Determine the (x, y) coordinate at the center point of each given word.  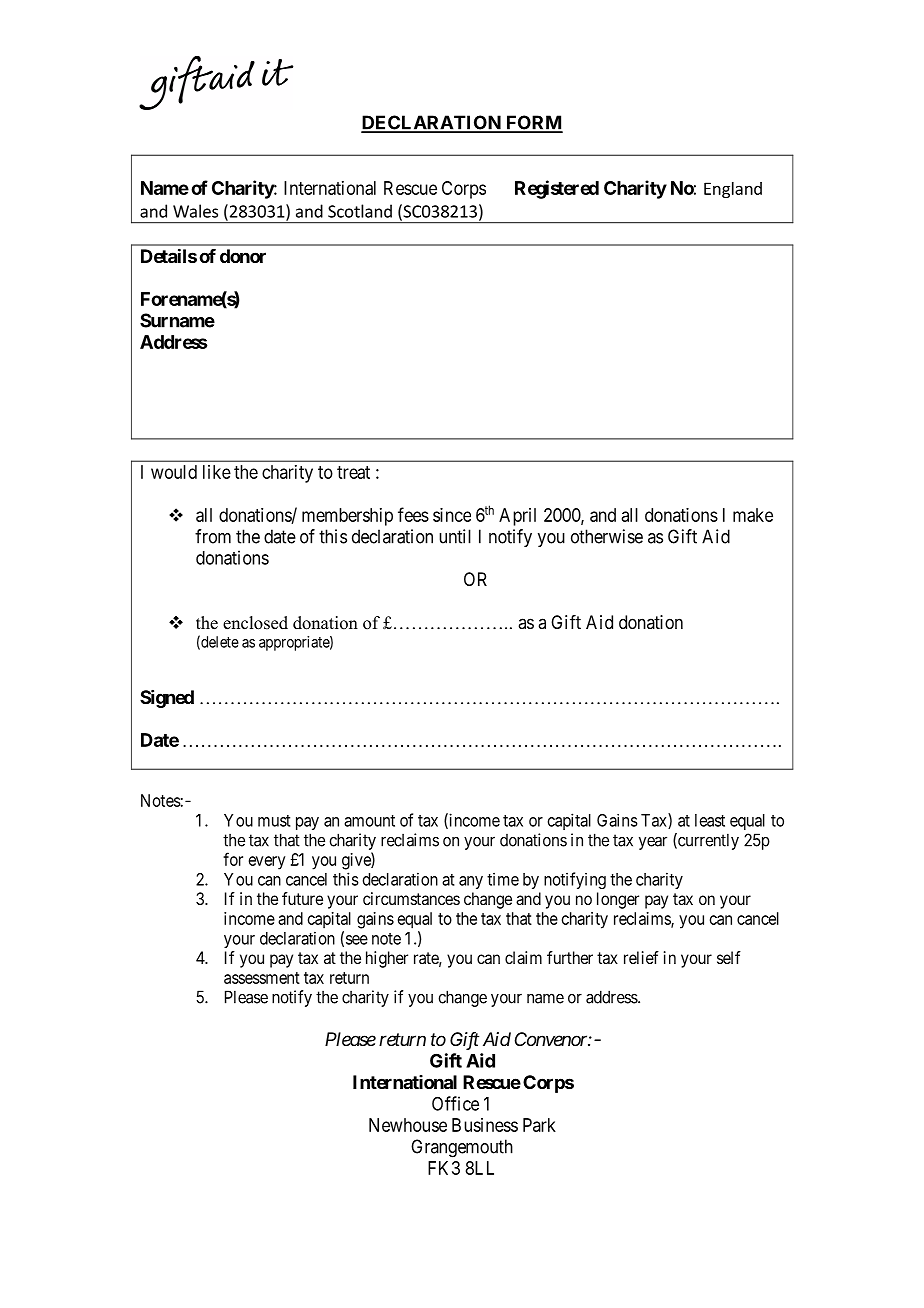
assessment (262, 978)
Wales (195, 211)
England (733, 190)
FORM (533, 123)
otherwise (607, 536)
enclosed (255, 623)
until (455, 536)
